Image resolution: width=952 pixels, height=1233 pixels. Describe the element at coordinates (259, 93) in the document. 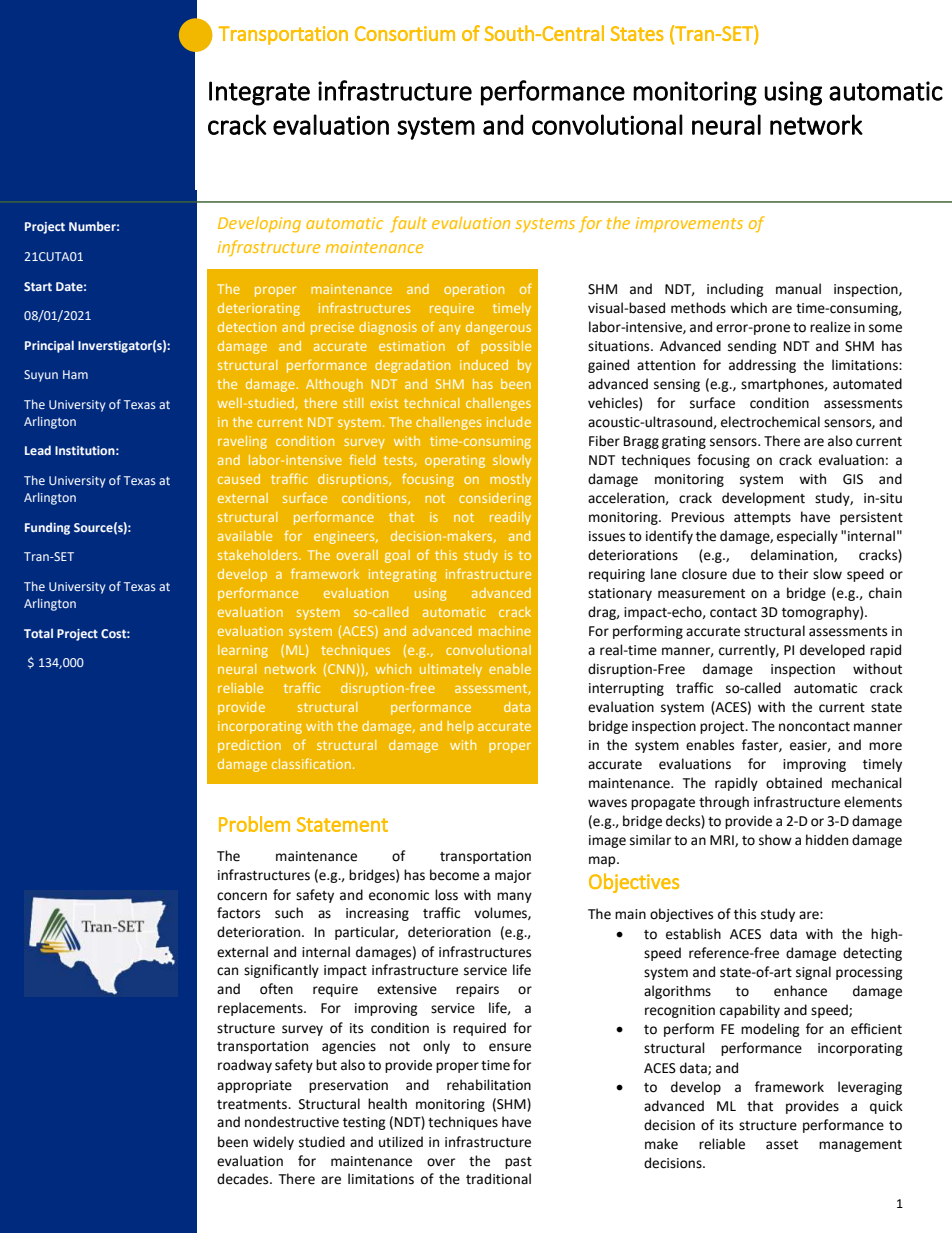

I see `Integrate` at that location.
